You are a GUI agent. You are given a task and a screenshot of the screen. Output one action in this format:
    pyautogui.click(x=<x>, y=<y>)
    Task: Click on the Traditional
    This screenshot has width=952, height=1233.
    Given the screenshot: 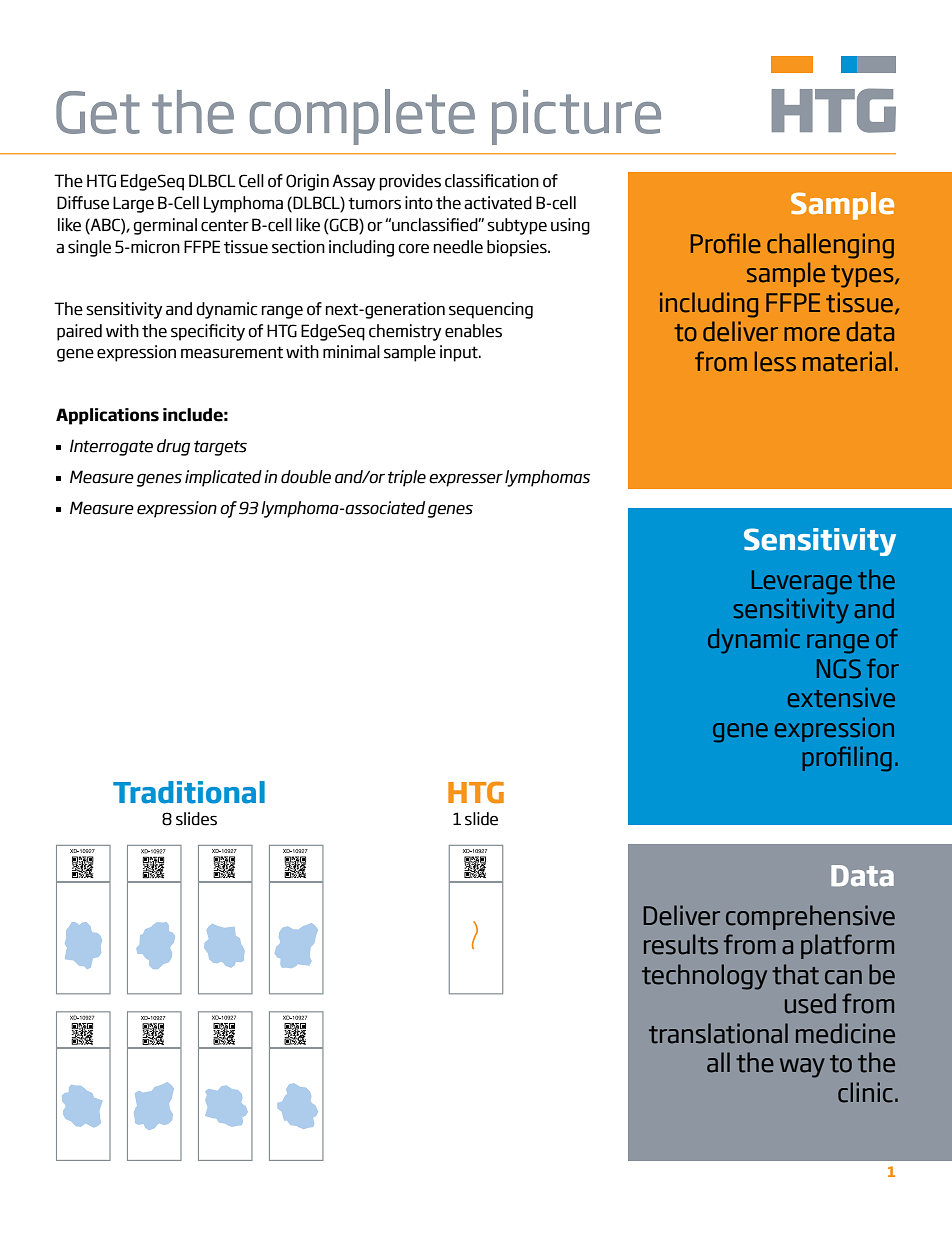 What is the action you would take?
    pyautogui.click(x=189, y=792)
